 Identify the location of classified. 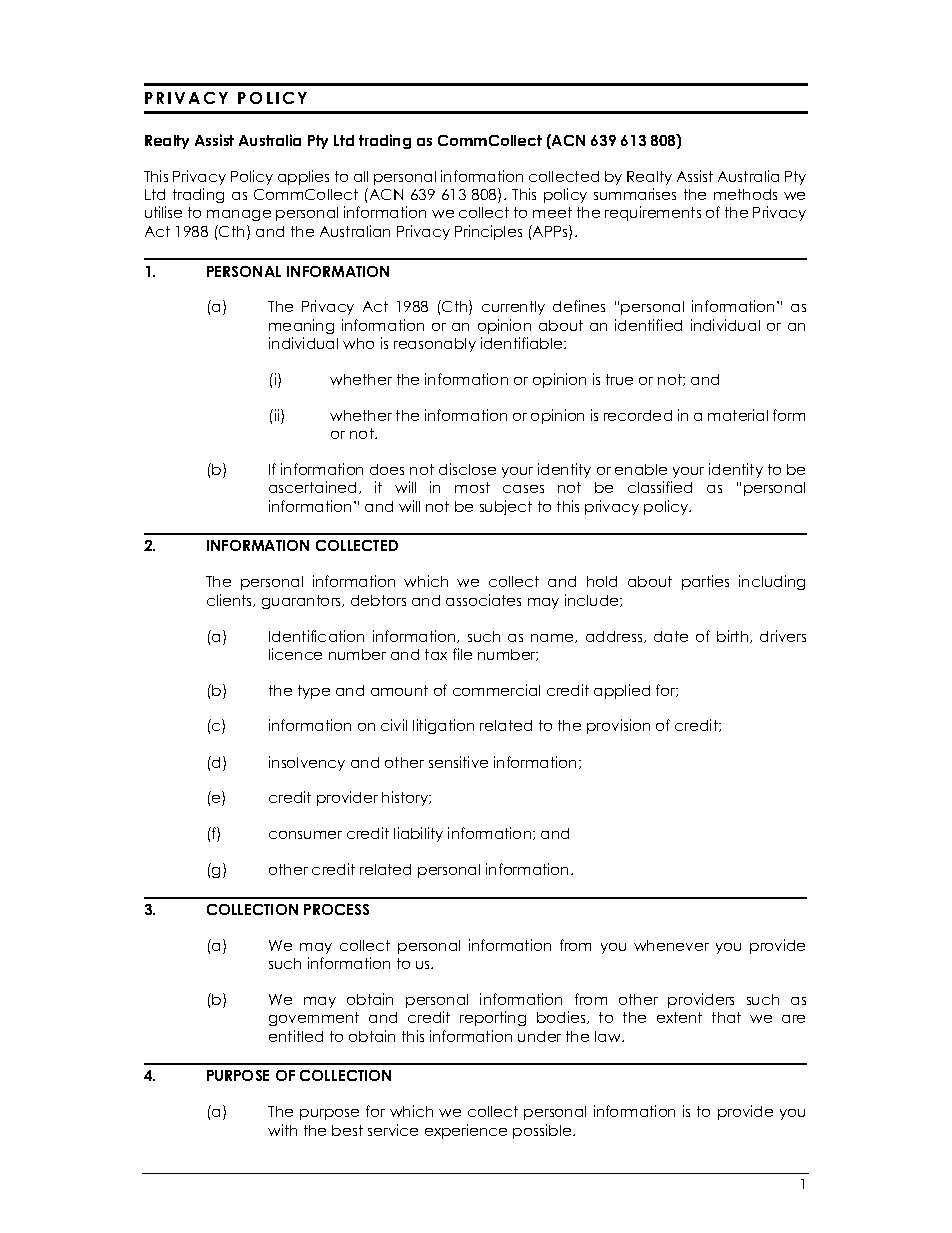
(660, 487).
